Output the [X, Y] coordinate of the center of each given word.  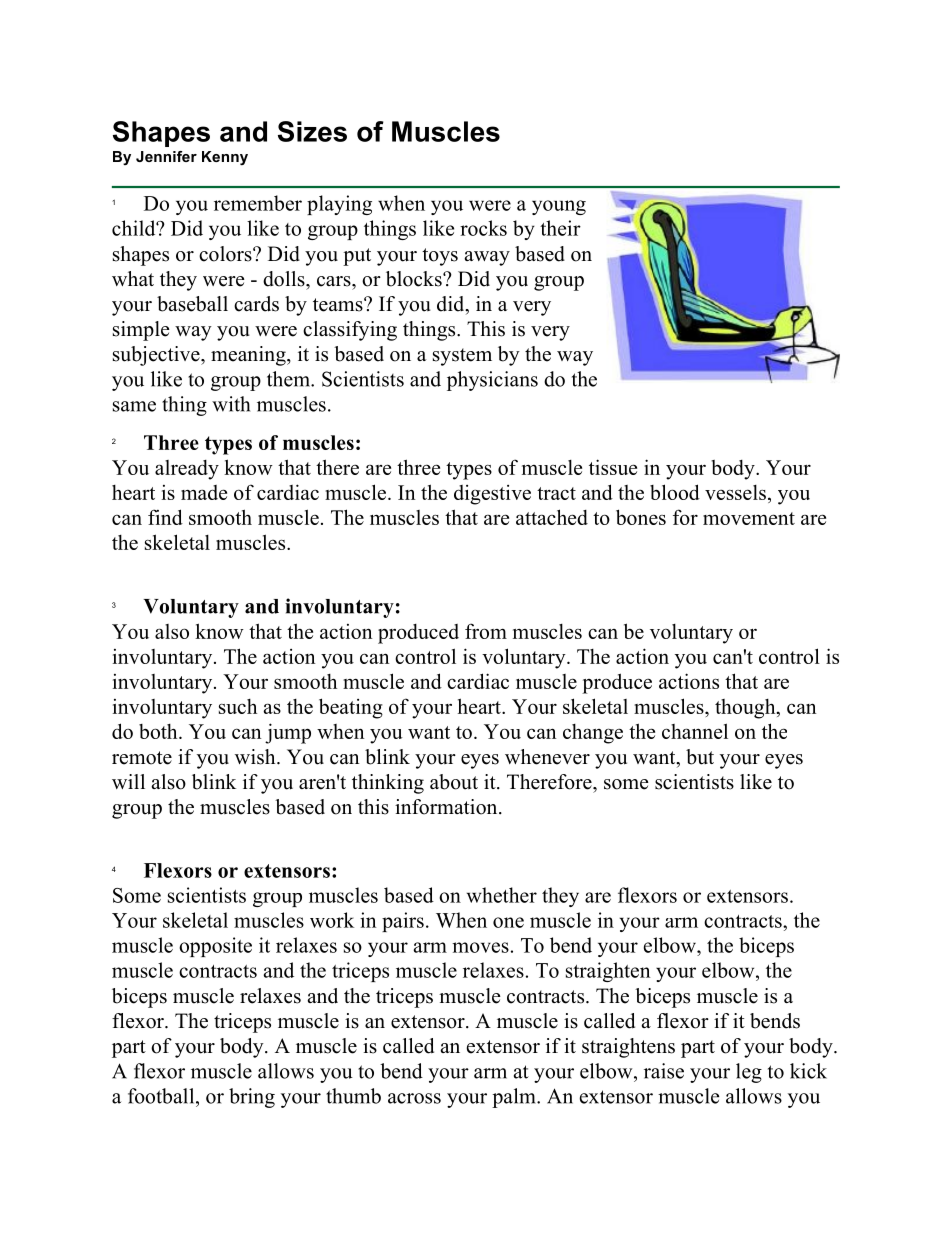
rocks [483, 228]
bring [252, 1098]
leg [749, 1073]
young [559, 207]
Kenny [225, 158]
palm [515, 1098]
